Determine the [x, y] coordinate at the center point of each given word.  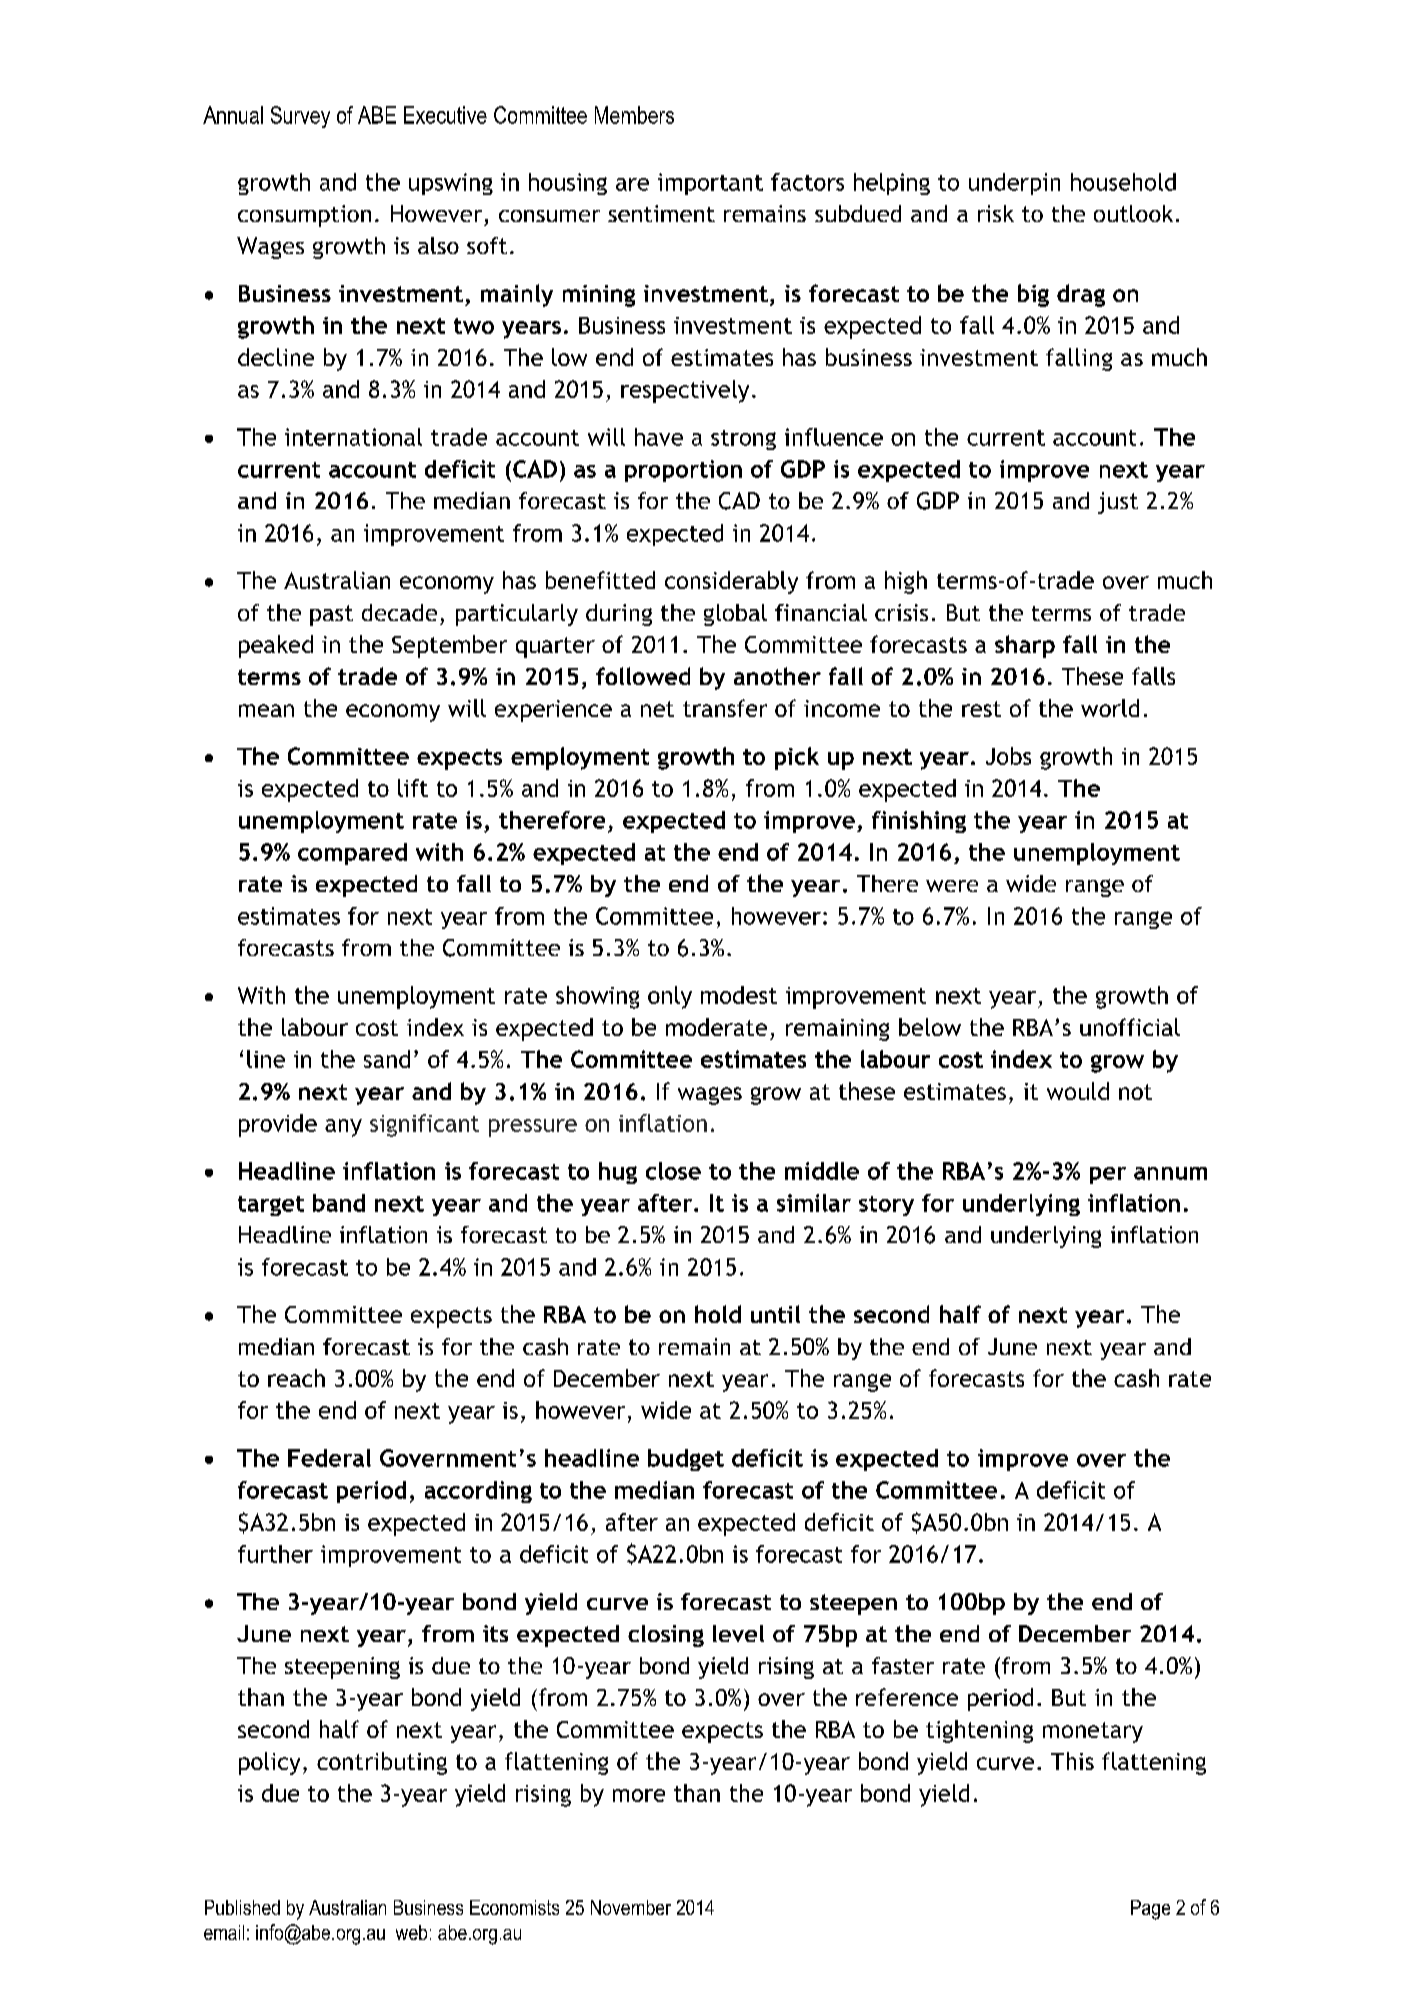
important [710, 184]
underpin [1014, 184]
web [411, 1932]
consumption [304, 216]
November [631, 1907]
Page [1150, 1910]
